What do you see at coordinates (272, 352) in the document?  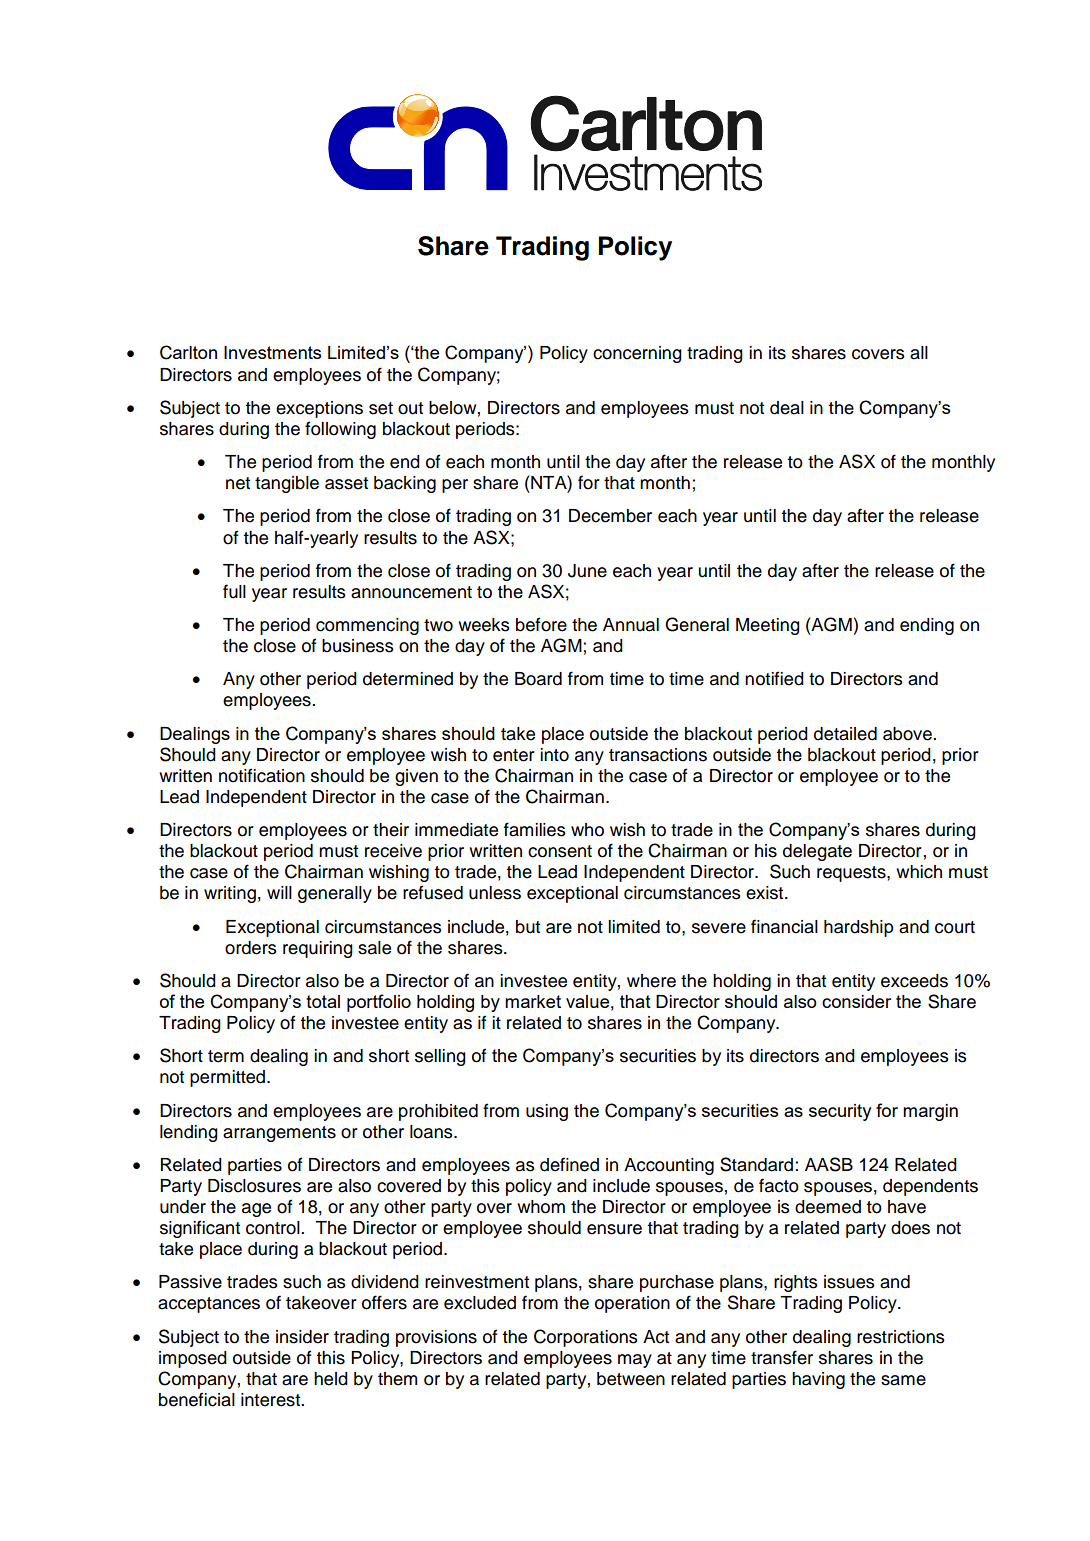 I see `Investments` at bounding box center [272, 352].
